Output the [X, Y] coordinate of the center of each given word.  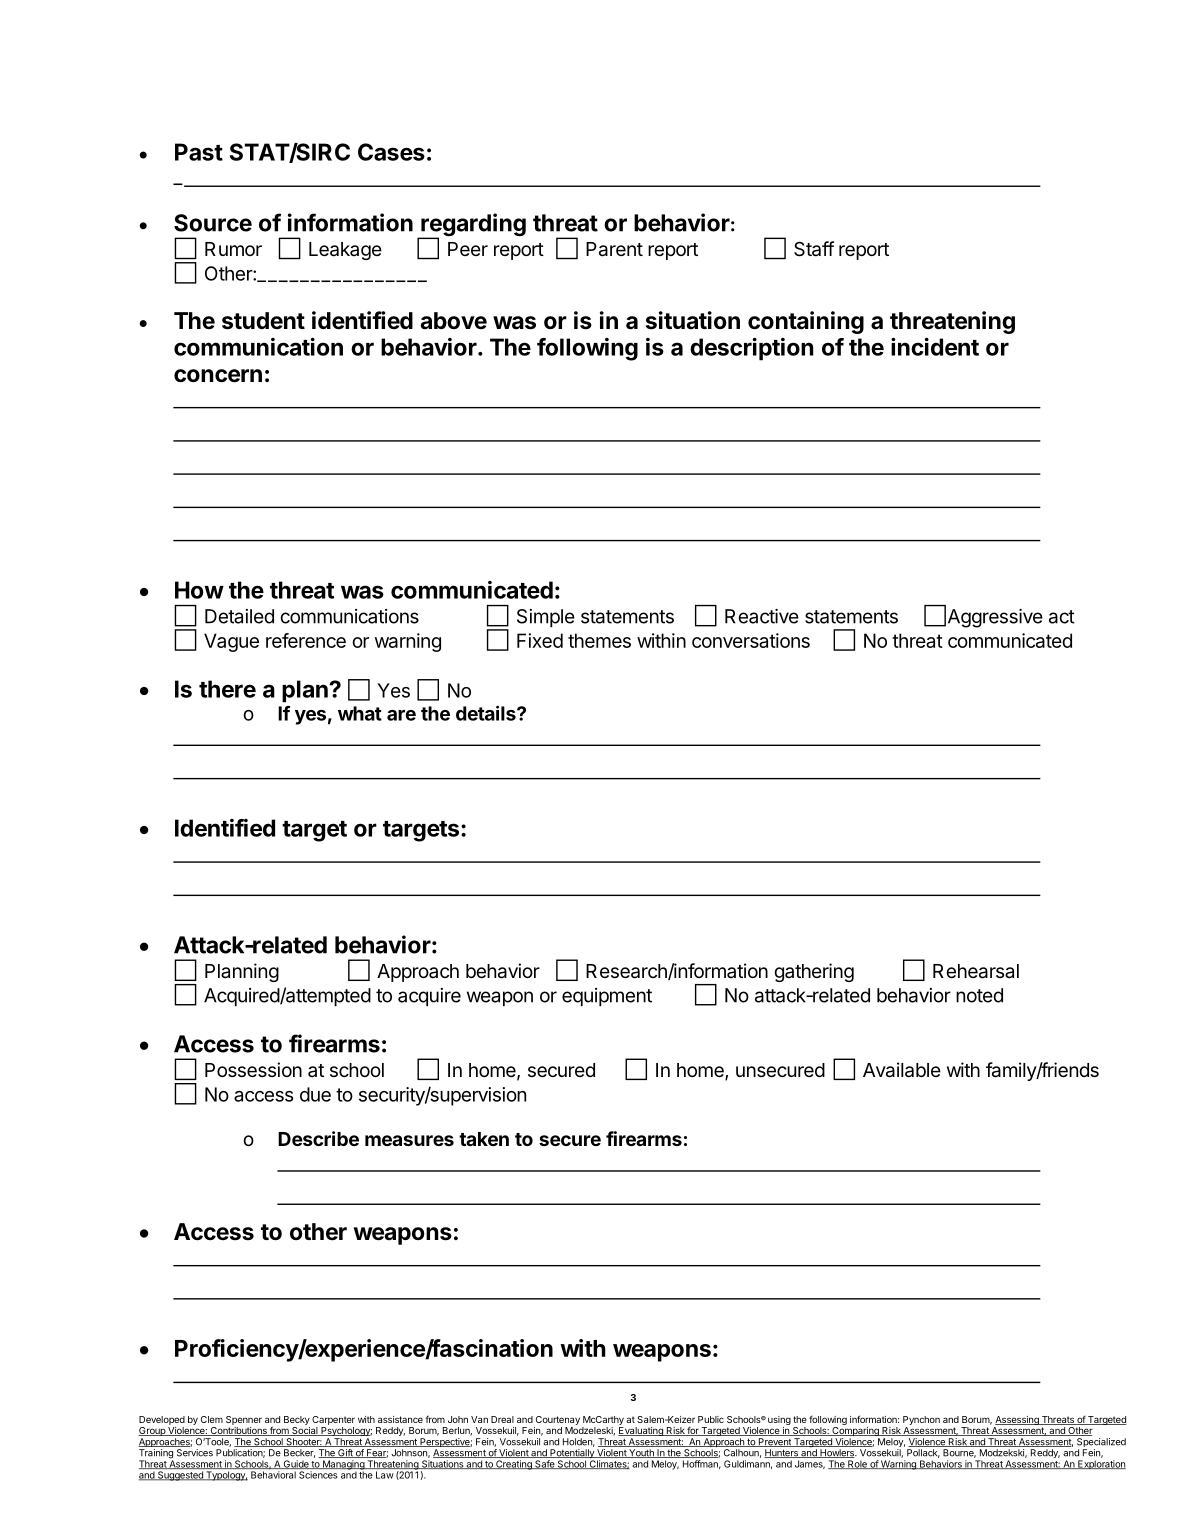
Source [213, 223]
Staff [814, 249]
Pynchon [921, 1422]
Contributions [238, 1431]
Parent [614, 249]
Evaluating [641, 1433]
